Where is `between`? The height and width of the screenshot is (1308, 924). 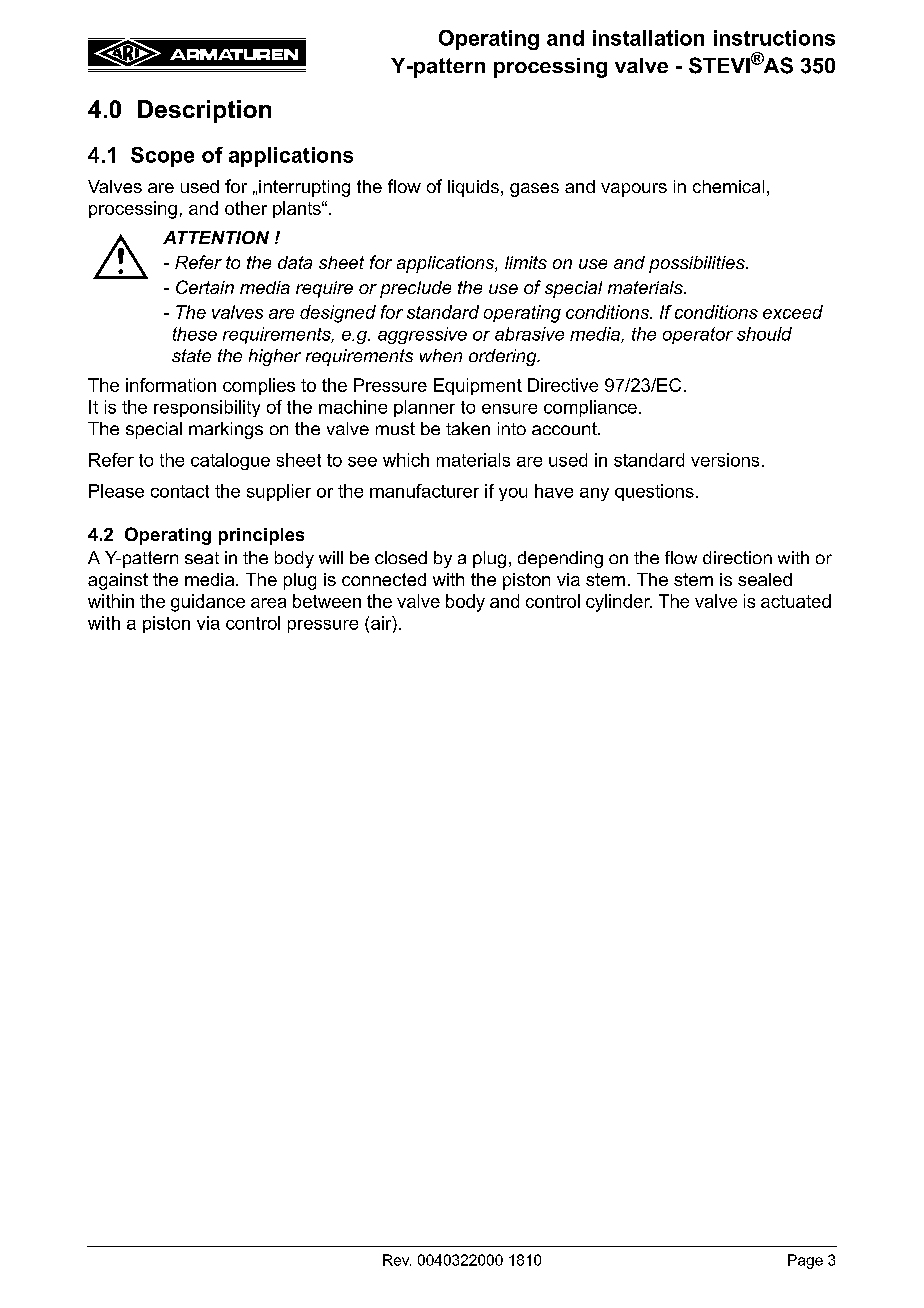 between is located at coordinates (327, 601).
